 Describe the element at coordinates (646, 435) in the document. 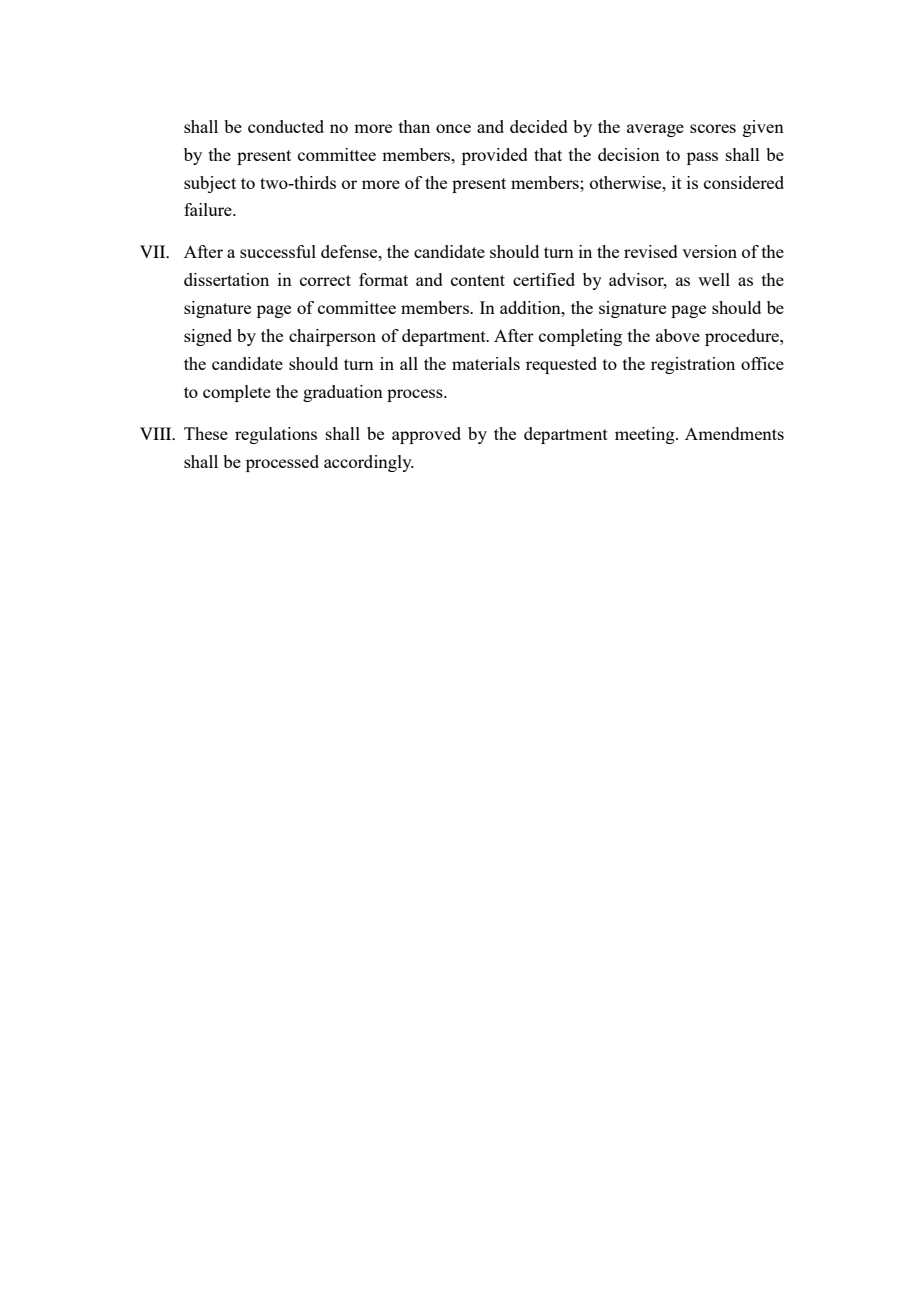

I see `meeting` at that location.
